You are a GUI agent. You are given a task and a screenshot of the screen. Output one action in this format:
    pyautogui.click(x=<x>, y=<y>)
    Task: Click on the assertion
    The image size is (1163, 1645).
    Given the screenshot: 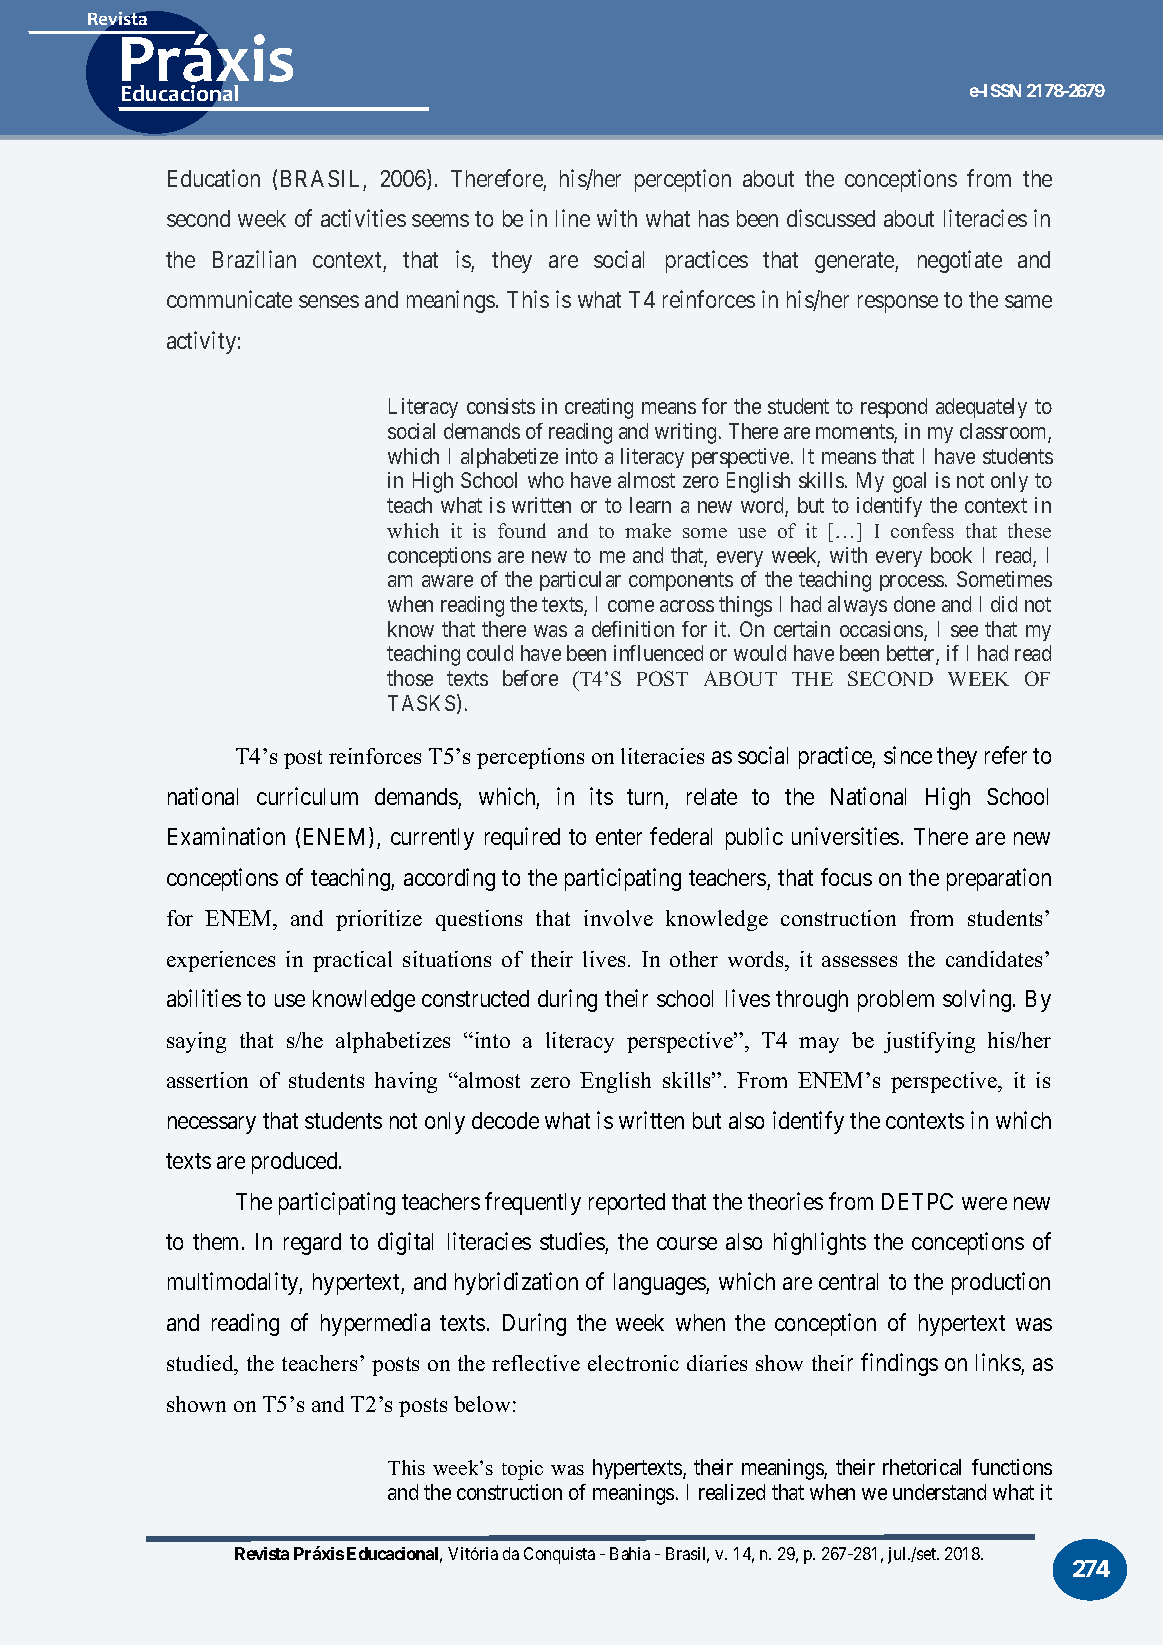 What is the action you would take?
    pyautogui.click(x=207, y=1080)
